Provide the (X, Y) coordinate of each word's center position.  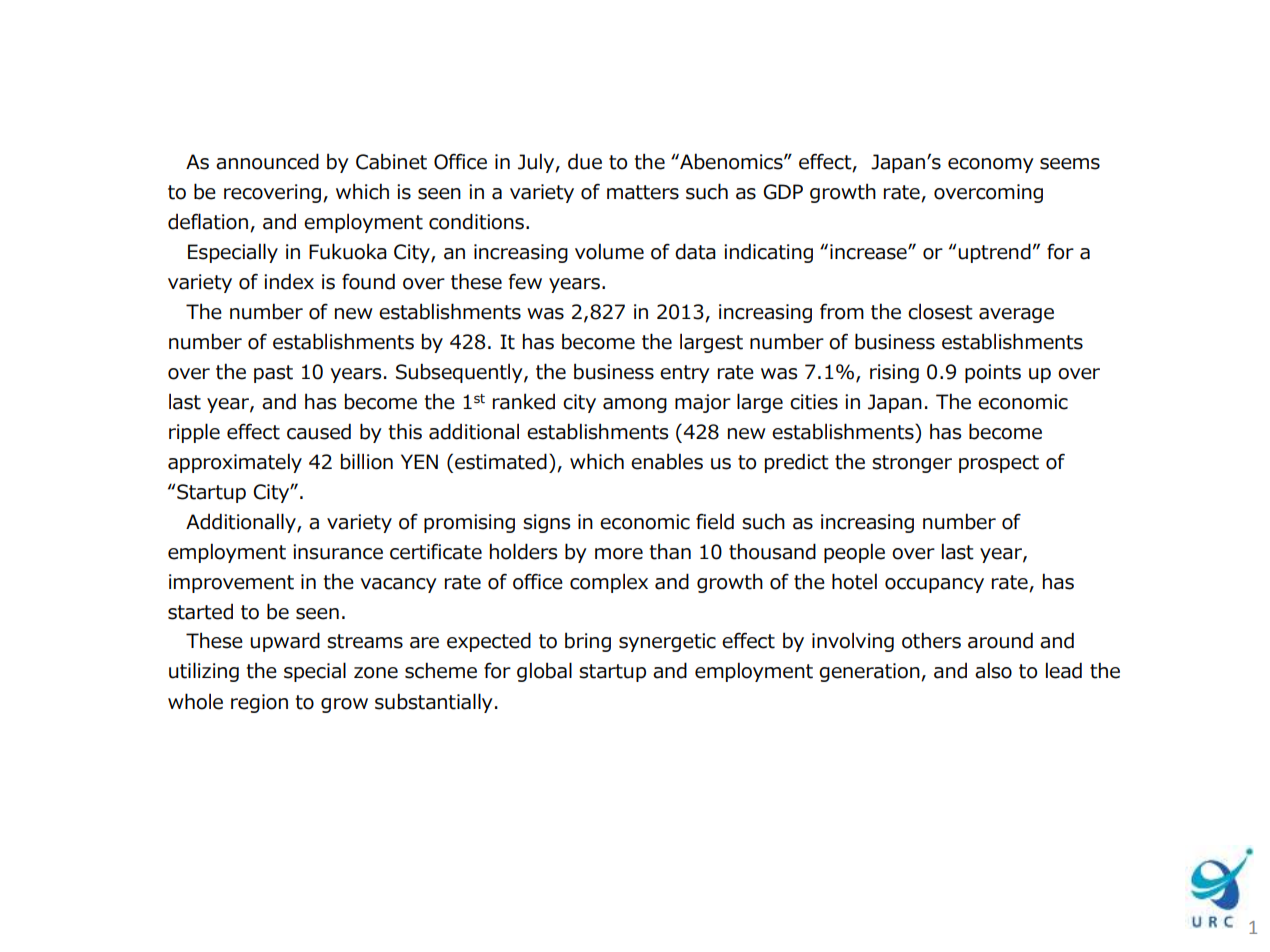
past (273, 374)
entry (685, 374)
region (259, 703)
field (715, 521)
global (544, 672)
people (854, 553)
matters (643, 192)
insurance (338, 552)
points (993, 373)
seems (1070, 164)
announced (267, 161)
